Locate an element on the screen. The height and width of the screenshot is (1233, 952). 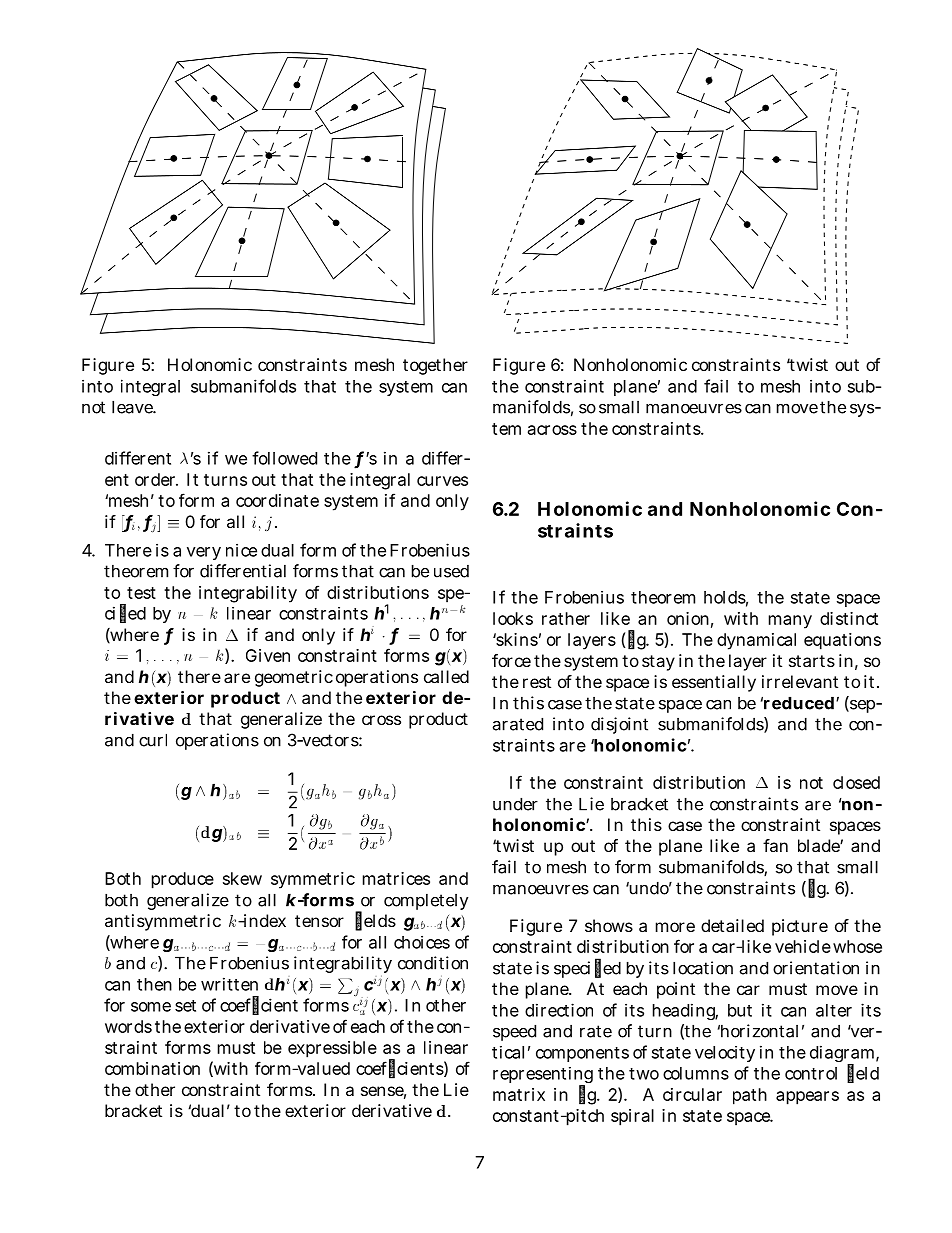
combination is located at coordinates (152, 1068).
